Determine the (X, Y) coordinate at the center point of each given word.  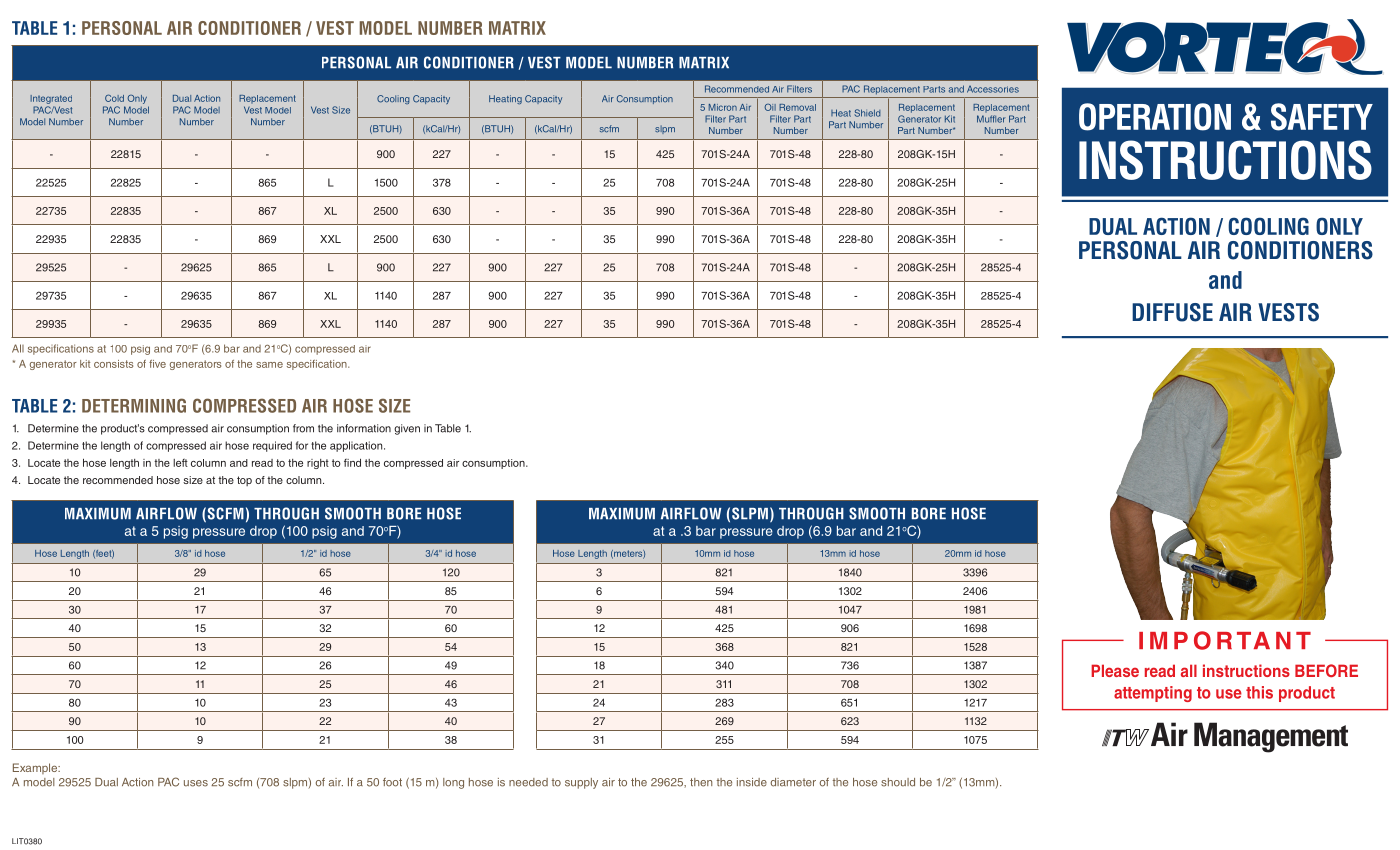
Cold (114, 98)
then (701, 782)
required (272, 446)
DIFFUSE (1172, 312)
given (407, 429)
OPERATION (1155, 117)
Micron (723, 107)
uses (196, 783)
